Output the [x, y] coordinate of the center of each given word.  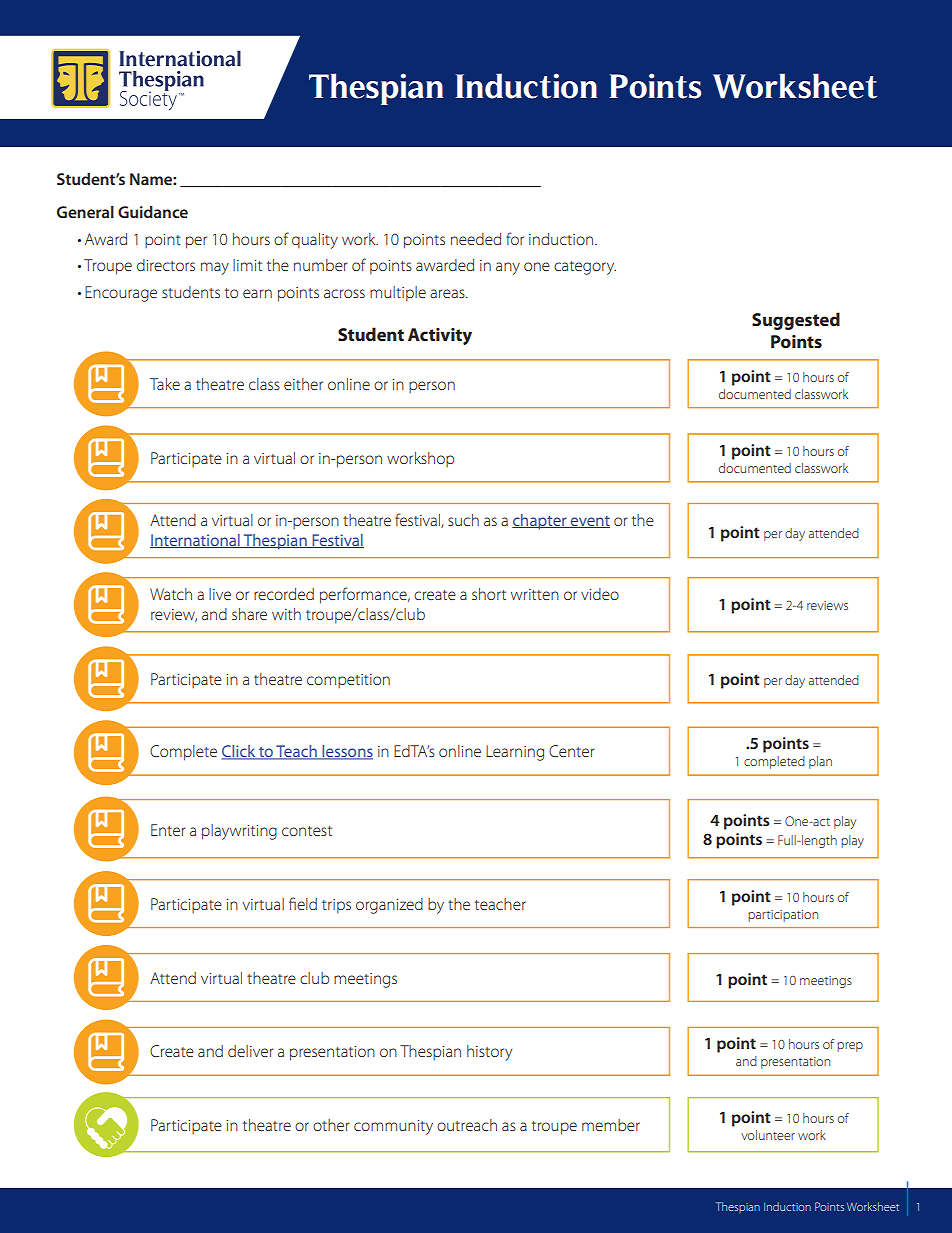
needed [476, 239]
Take [165, 384]
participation [783, 916]
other [331, 1125]
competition [348, 681]
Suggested [796, 321]
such [463, 520]
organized [389, 906]
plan [820, 762]
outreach [467, 1125]
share [249, 614]
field [303, 903]
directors [166, 265]
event [589, 522]
